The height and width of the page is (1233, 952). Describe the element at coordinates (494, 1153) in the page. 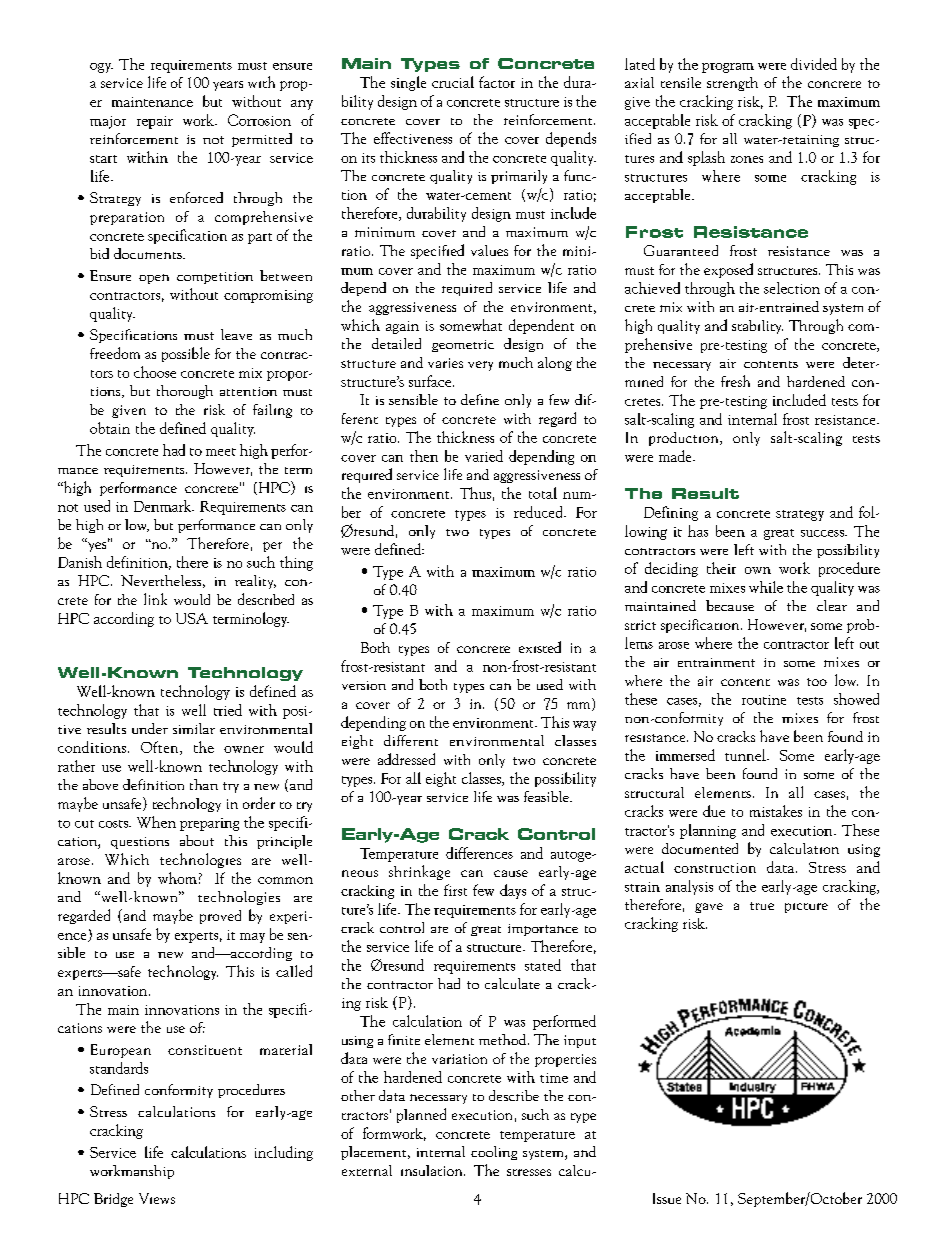

I see `cooling` at that location.
